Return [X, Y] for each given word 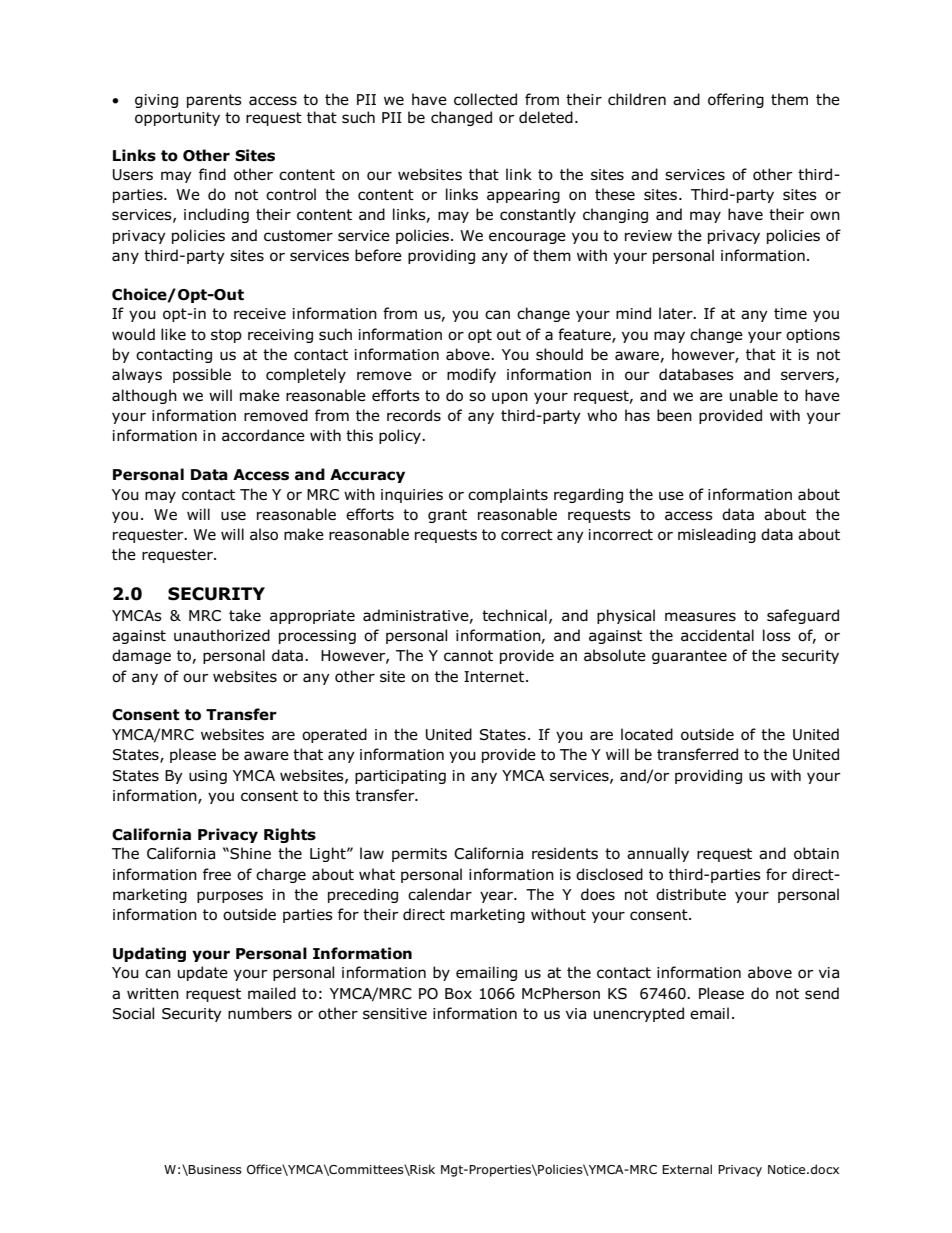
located [647, 734]
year [497, 897]
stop [226, 336]
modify [471, 375]
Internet [494, 676]
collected [485, 99]
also [264, 534]
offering [736, 100]
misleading [717, 535]
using [208, 777]
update [203, 973]
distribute [691, 894]
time [790, 313]
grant [447, 516]
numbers [260, 1013]
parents [214, 101]
